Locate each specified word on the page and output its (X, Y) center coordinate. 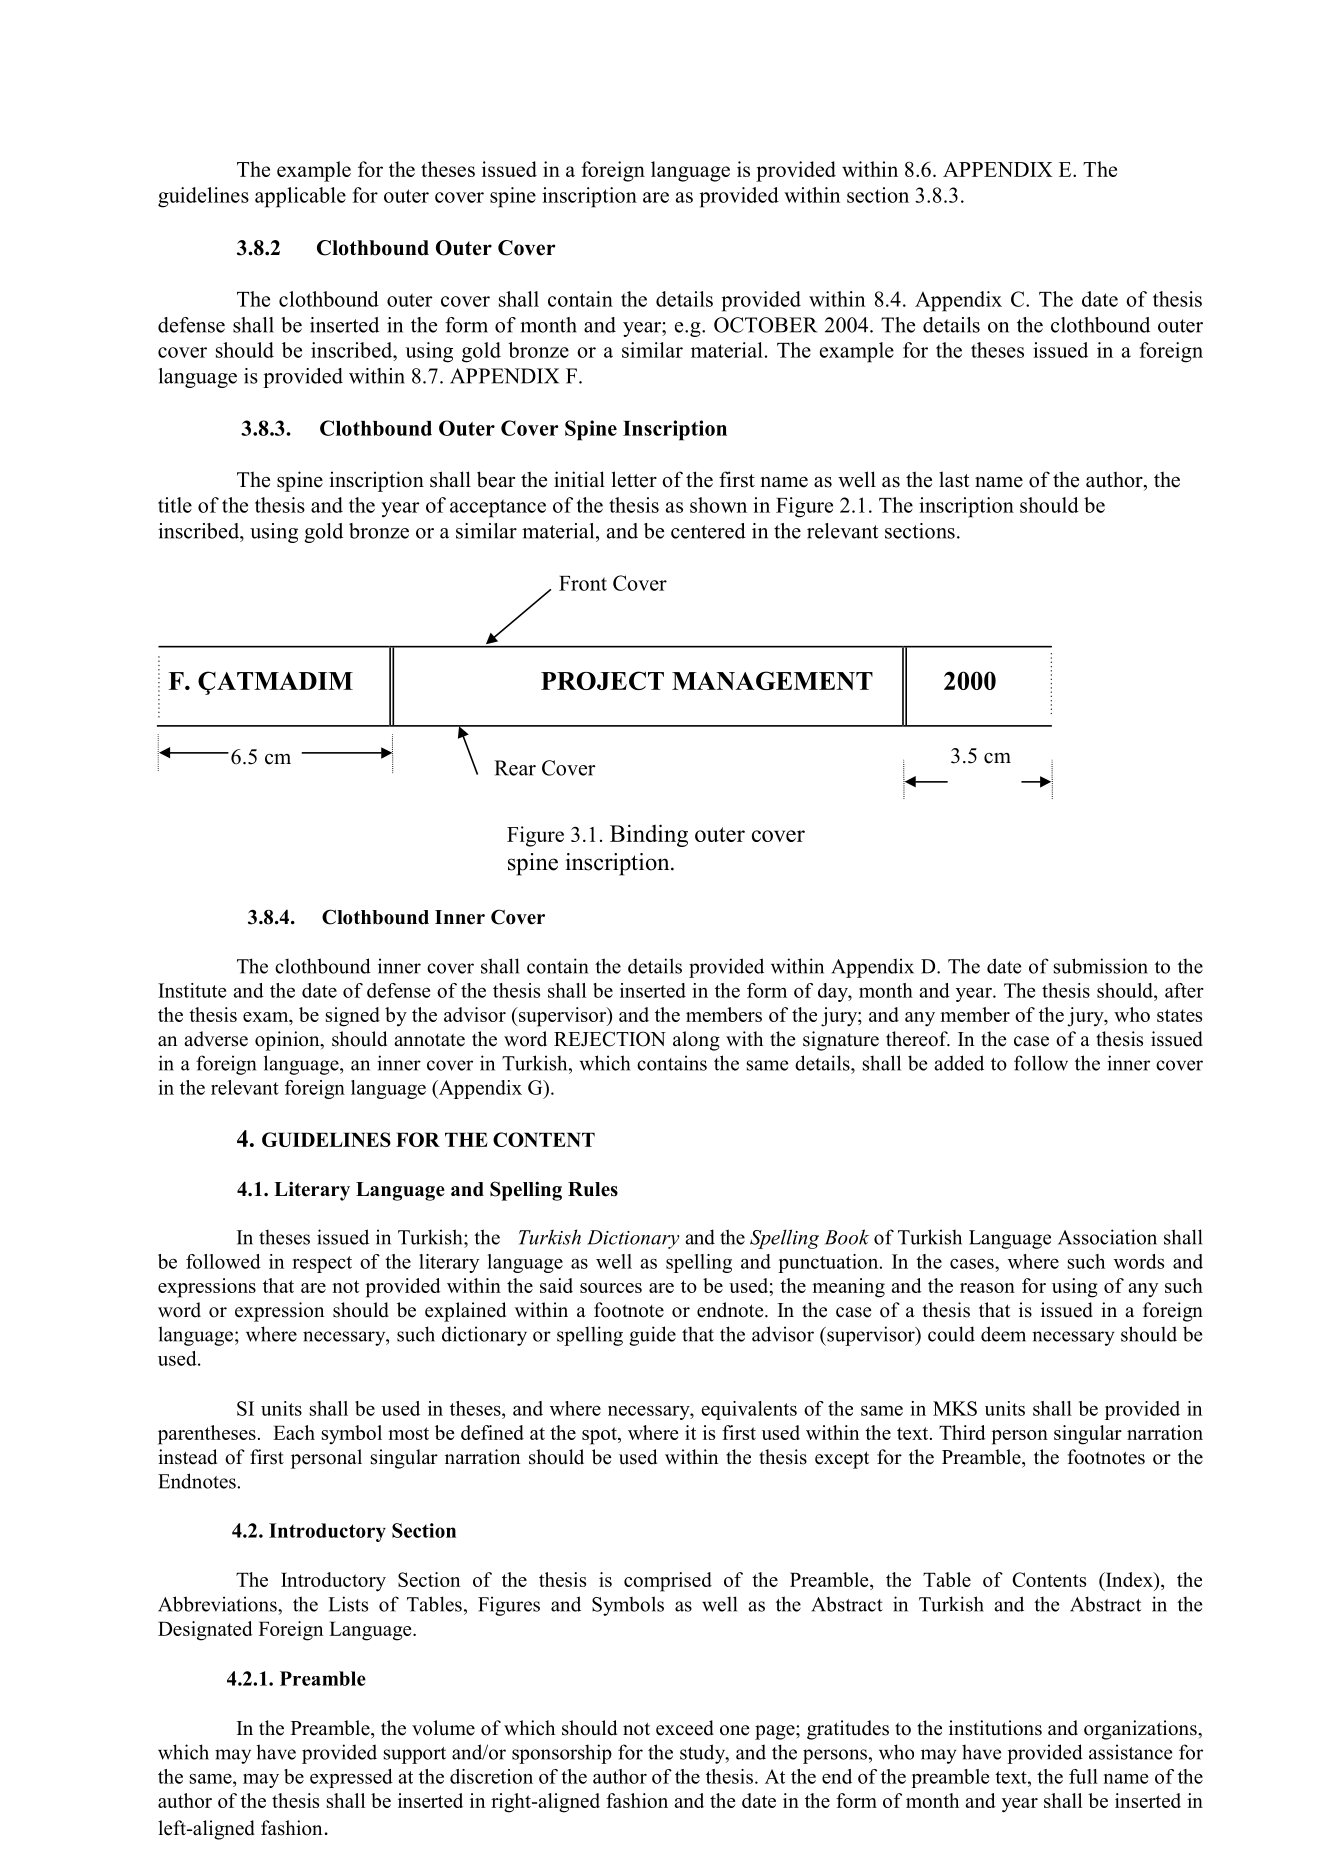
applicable (300, 197)
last (954, 479)
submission (1101, 966)
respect (322, 1264)
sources (611, 1288)
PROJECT (602, 680)
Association (1107, 1237)
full (1083, 1776)
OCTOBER (765, 325)
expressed (351, 1778)
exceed (685, 1728)
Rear (515, 768)
